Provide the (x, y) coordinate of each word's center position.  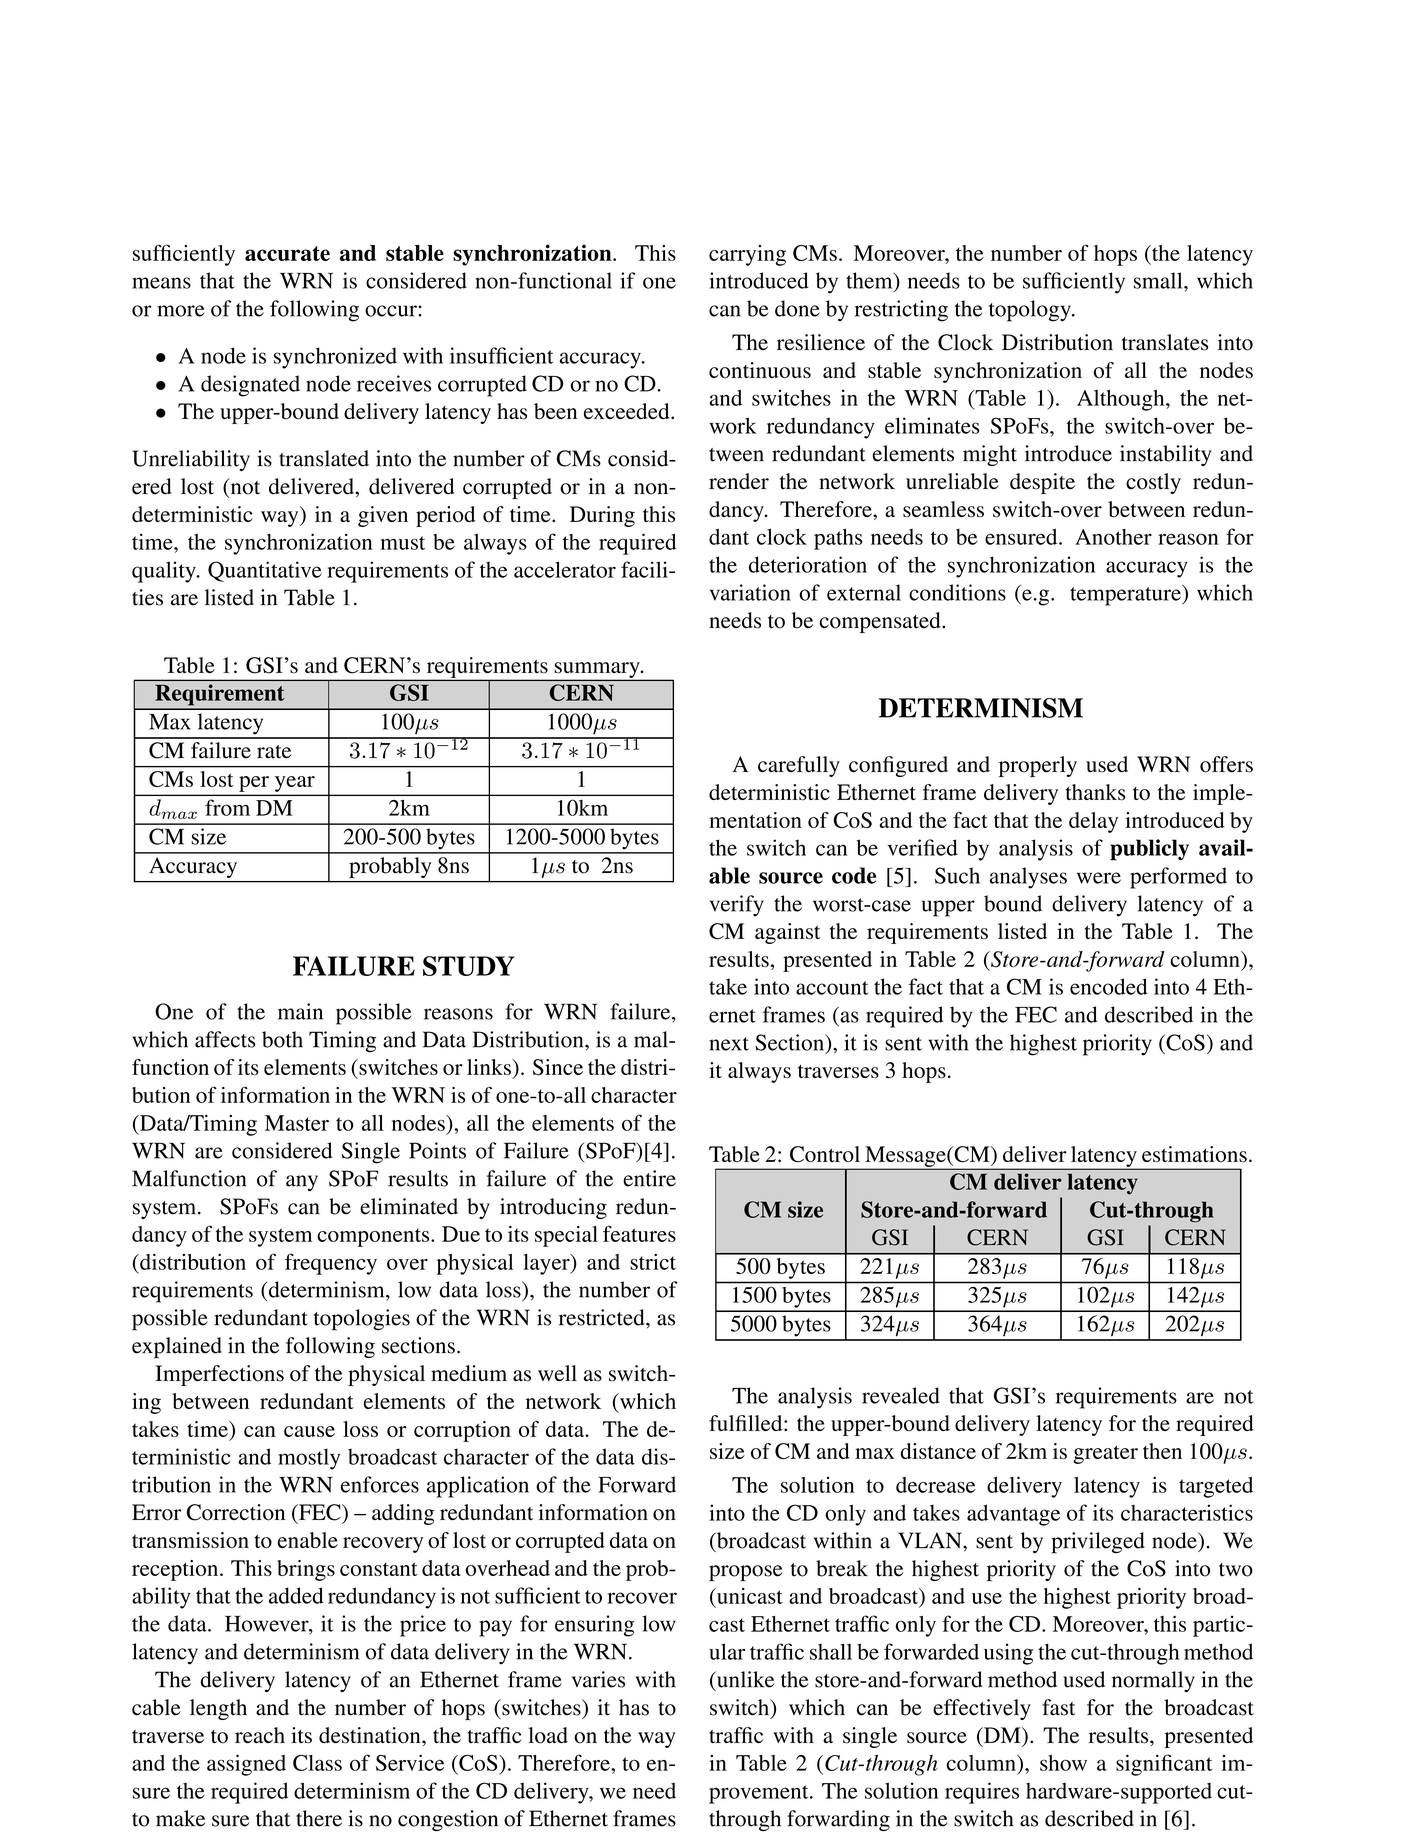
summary (598, 670)
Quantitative (265, 571)
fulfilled (747, 1423)
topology (1031, 311)
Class (317, 1763)
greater (1105, 1454)
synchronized (335, 358)
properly (1038, 766)
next (729, 1044)
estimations (1194, 1154)
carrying (747, 255)
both (282, 1039)
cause (309, 1431)
